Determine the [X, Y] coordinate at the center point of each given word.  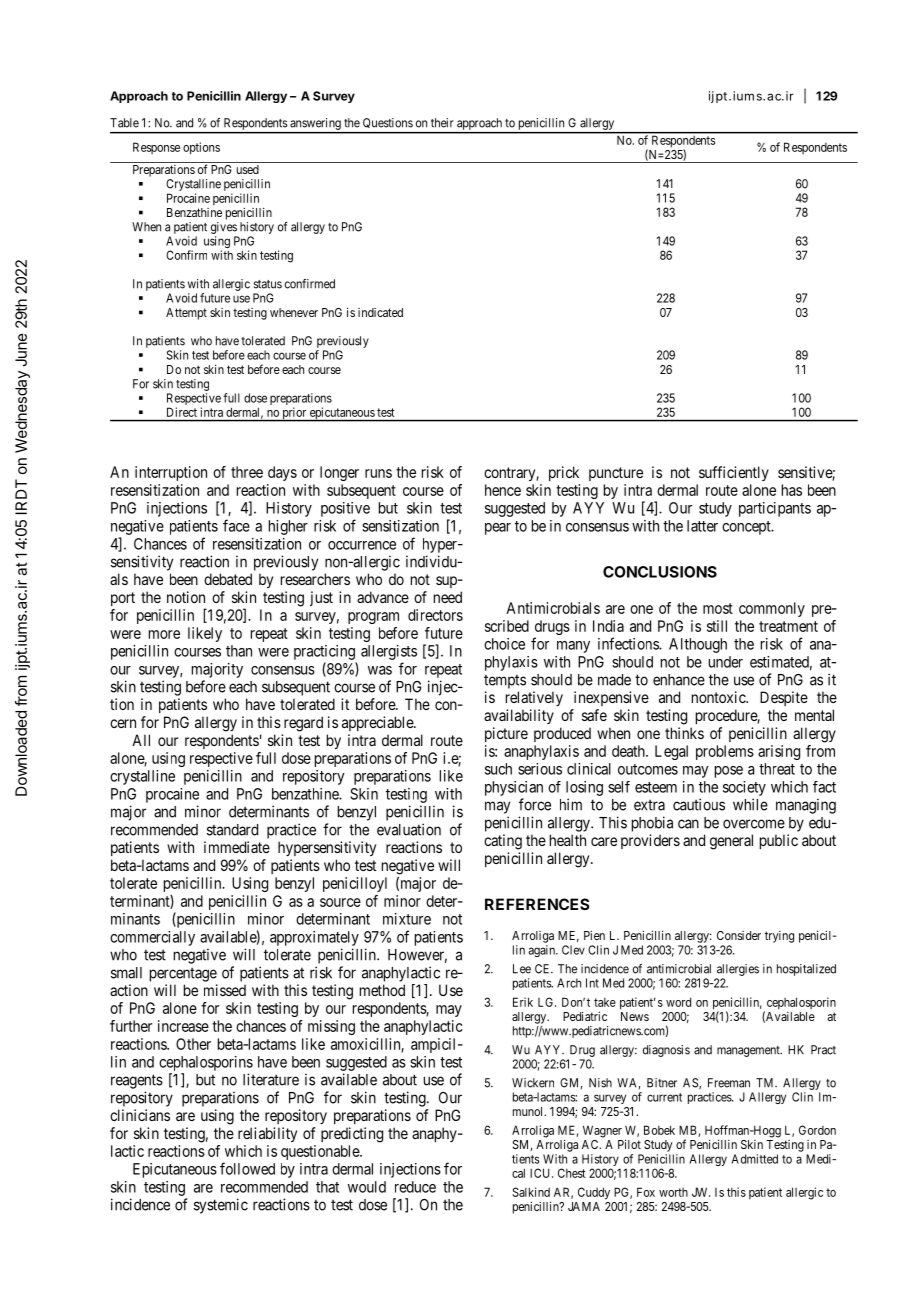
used [248, 169]
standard [232, 830]
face [236, 525]
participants [775, 509]
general [731, 842]
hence [503, 490]
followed [247, 1168]
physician [514, 788]
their [442, 123]
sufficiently [734, 473]
